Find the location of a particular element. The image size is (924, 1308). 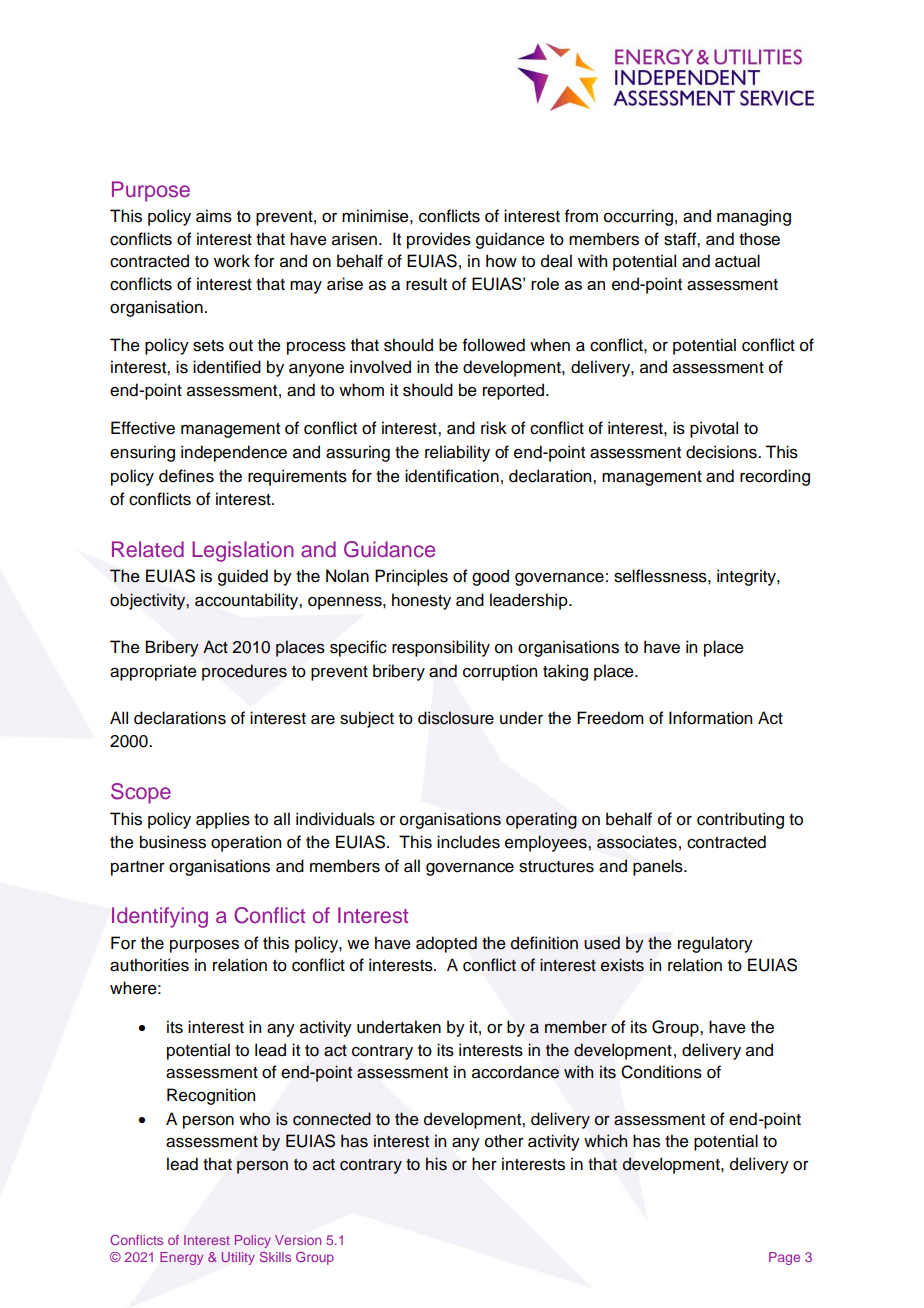

actual is located at coordinates (737, 261).
